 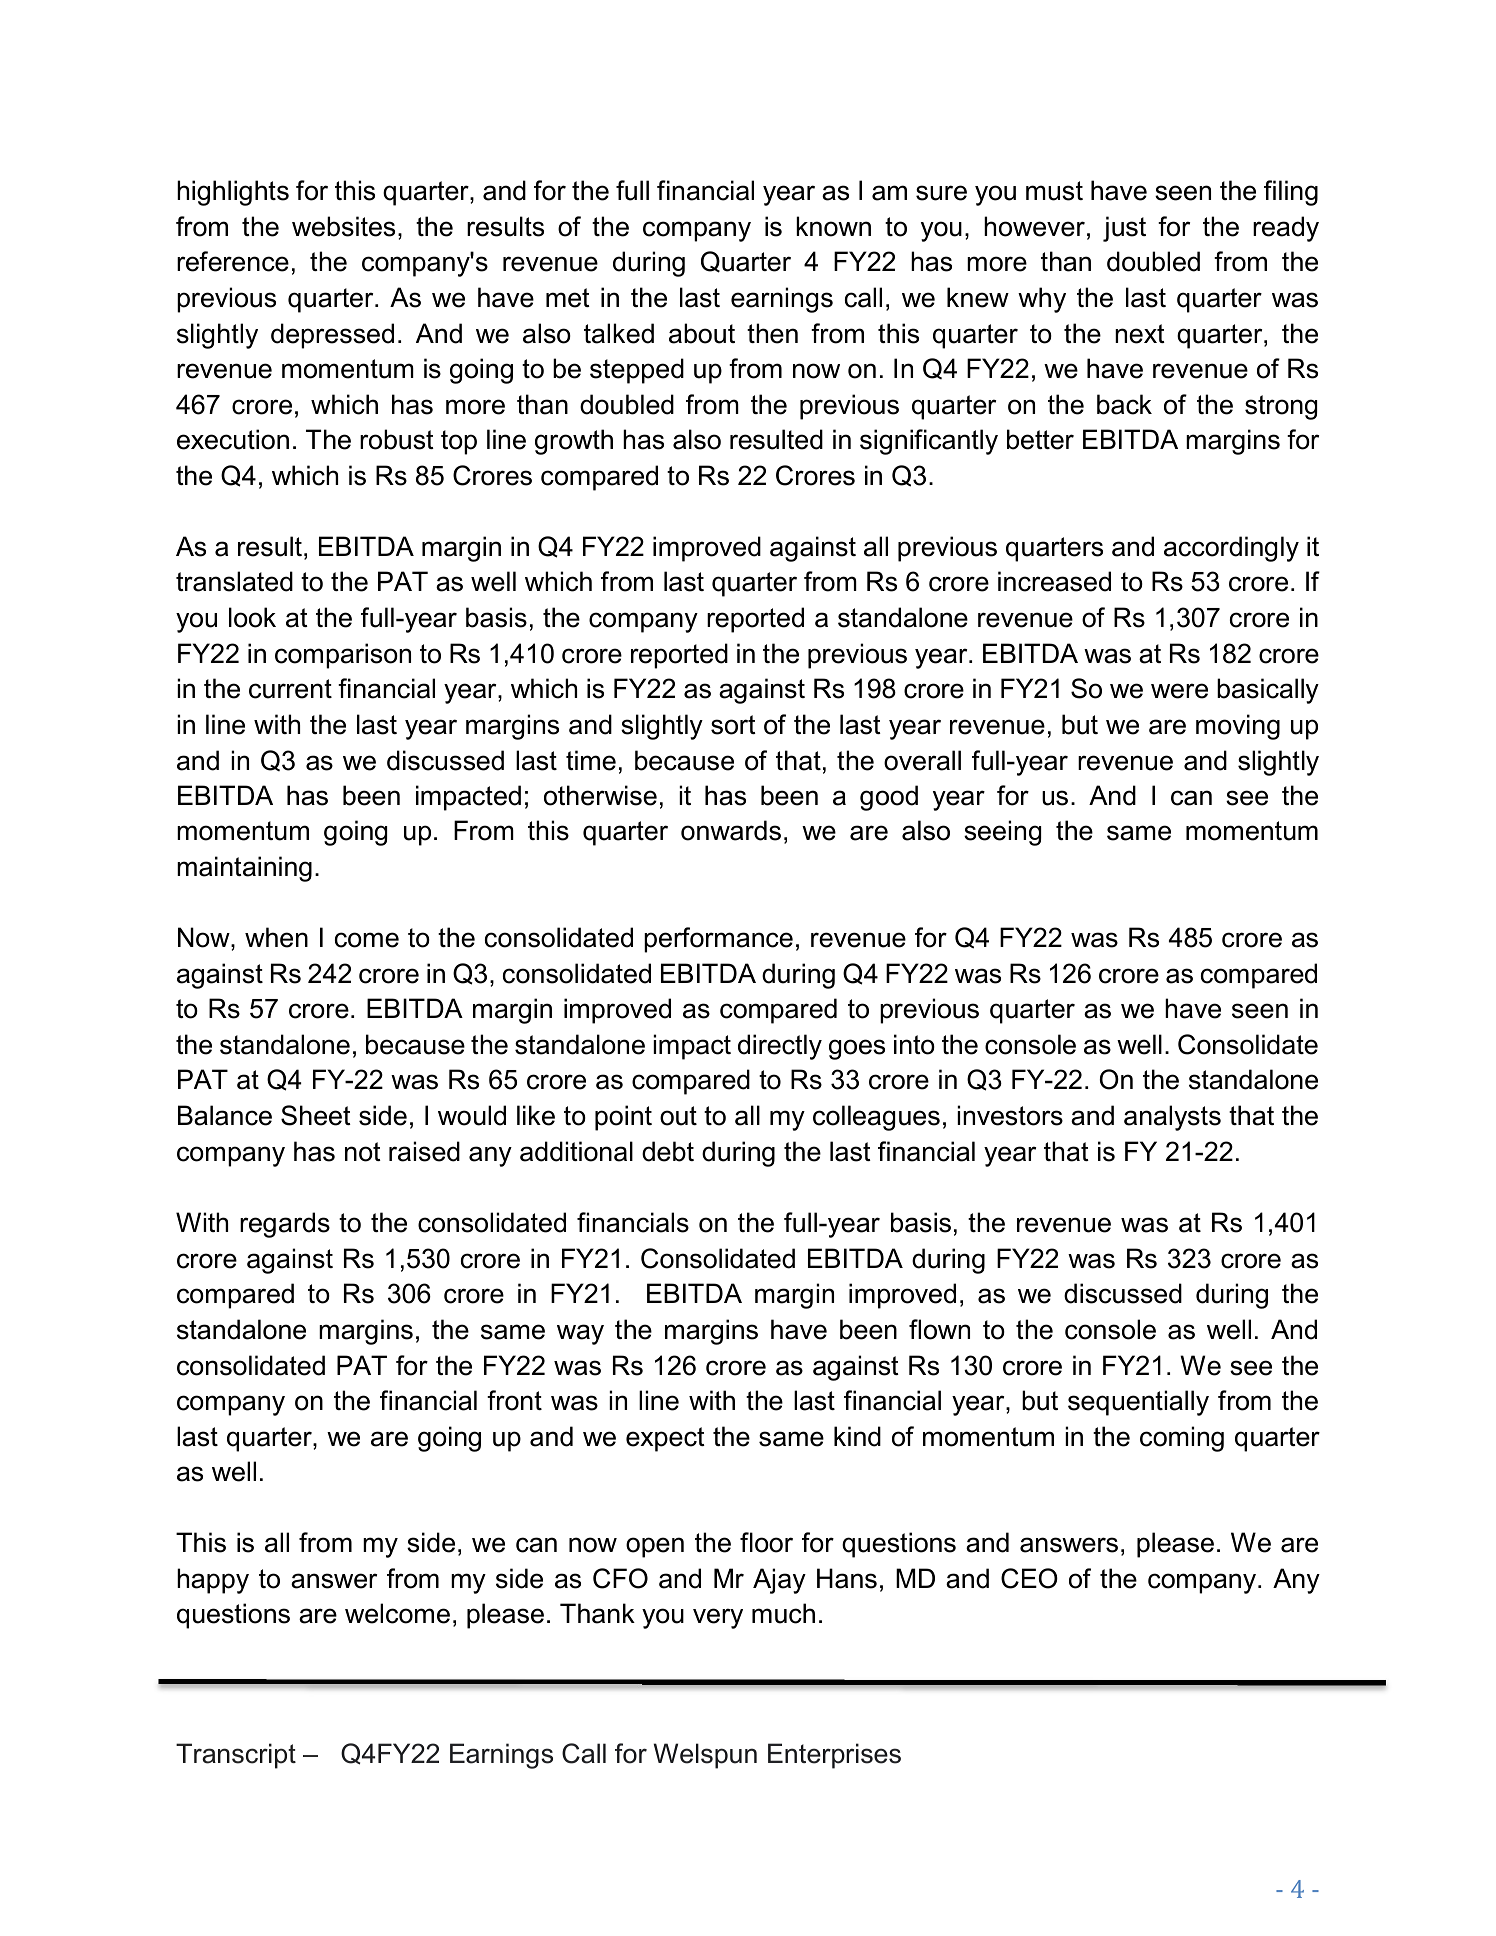 I want to click on when, so click(x=276, y=937).
